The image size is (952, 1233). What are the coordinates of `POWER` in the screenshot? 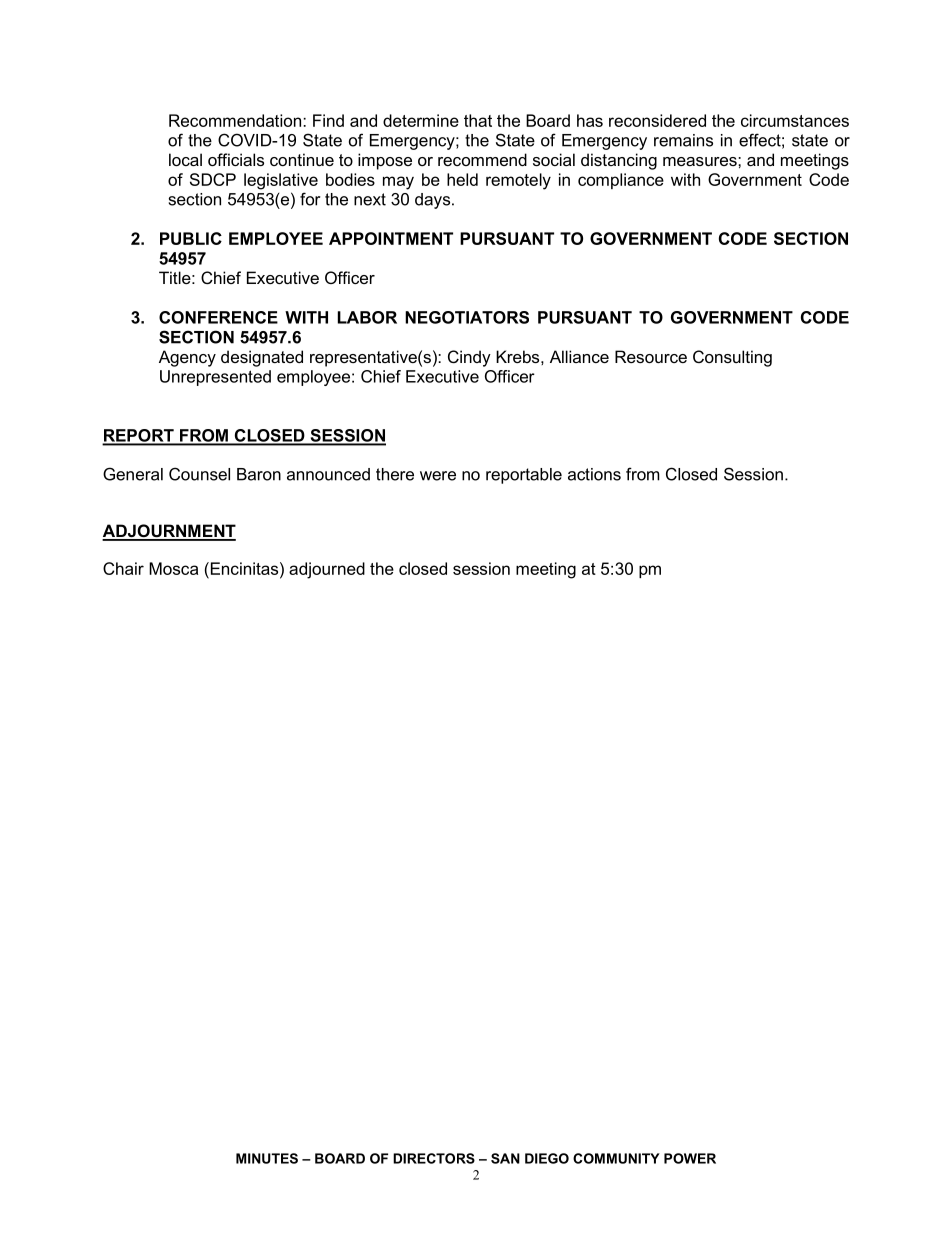 It's located at (690, 1158).
